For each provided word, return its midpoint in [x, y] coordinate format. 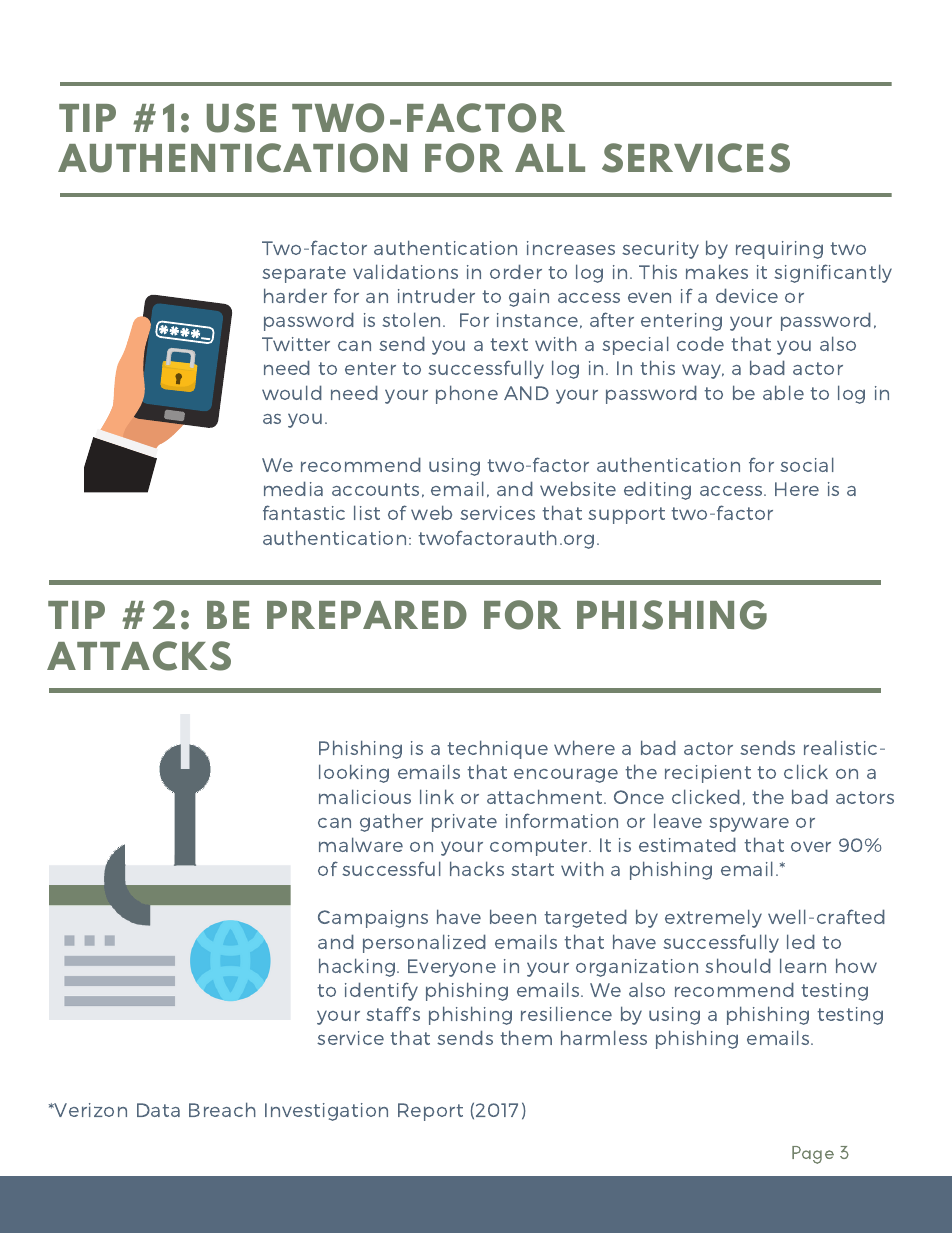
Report [430, 1112]
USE [241, 118]
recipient [708, 774]
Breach [222, 1109]
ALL [550, 158]
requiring [779, 250]
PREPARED [367, 615]
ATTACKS [139, 656]
